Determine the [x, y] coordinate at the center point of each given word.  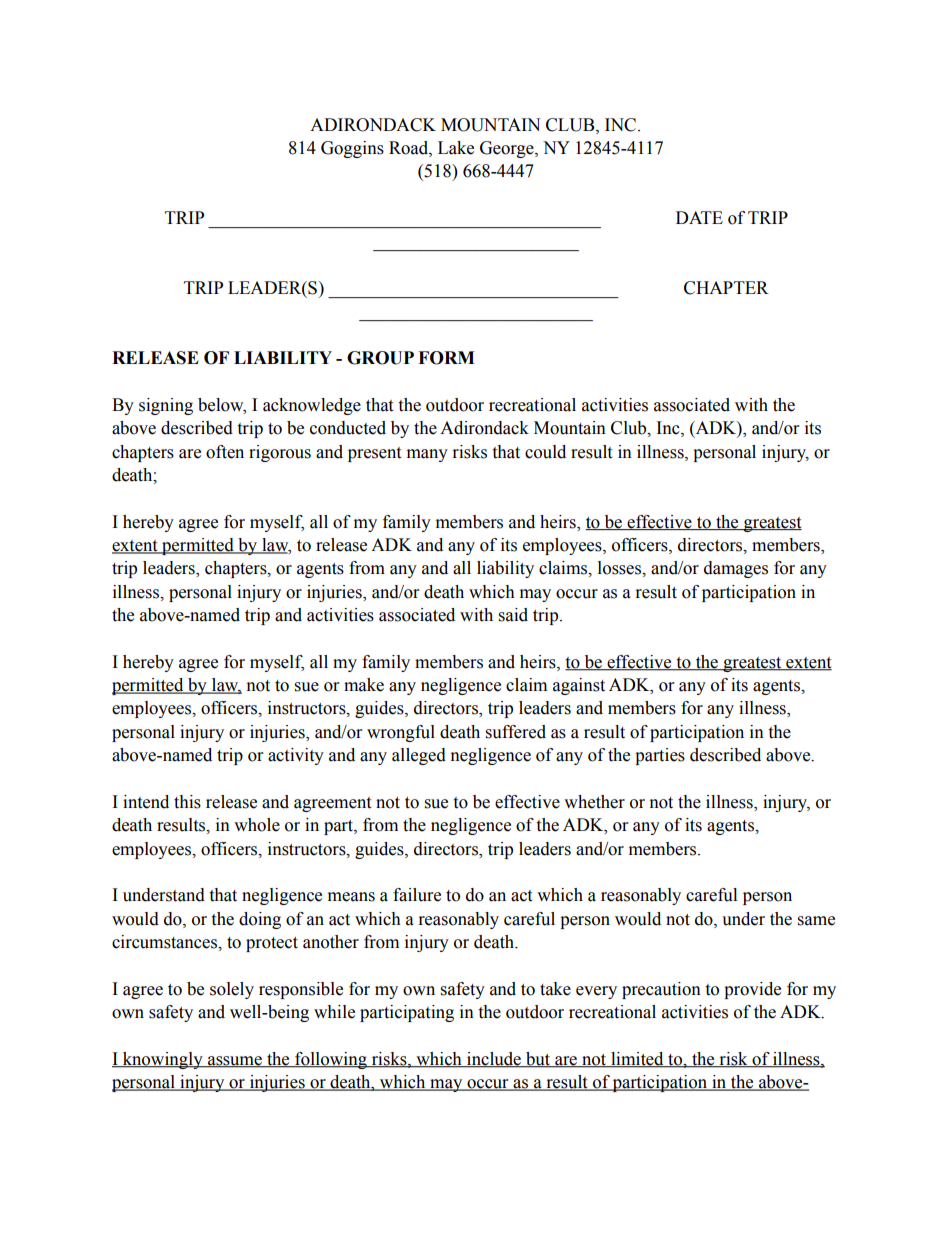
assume [235, 1061]
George [508, 149]
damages [736, 569]
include [494, 1059]
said [513, 615]
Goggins [352, 149]
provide [752, 990]
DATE [699, 217]
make [364, 685]
